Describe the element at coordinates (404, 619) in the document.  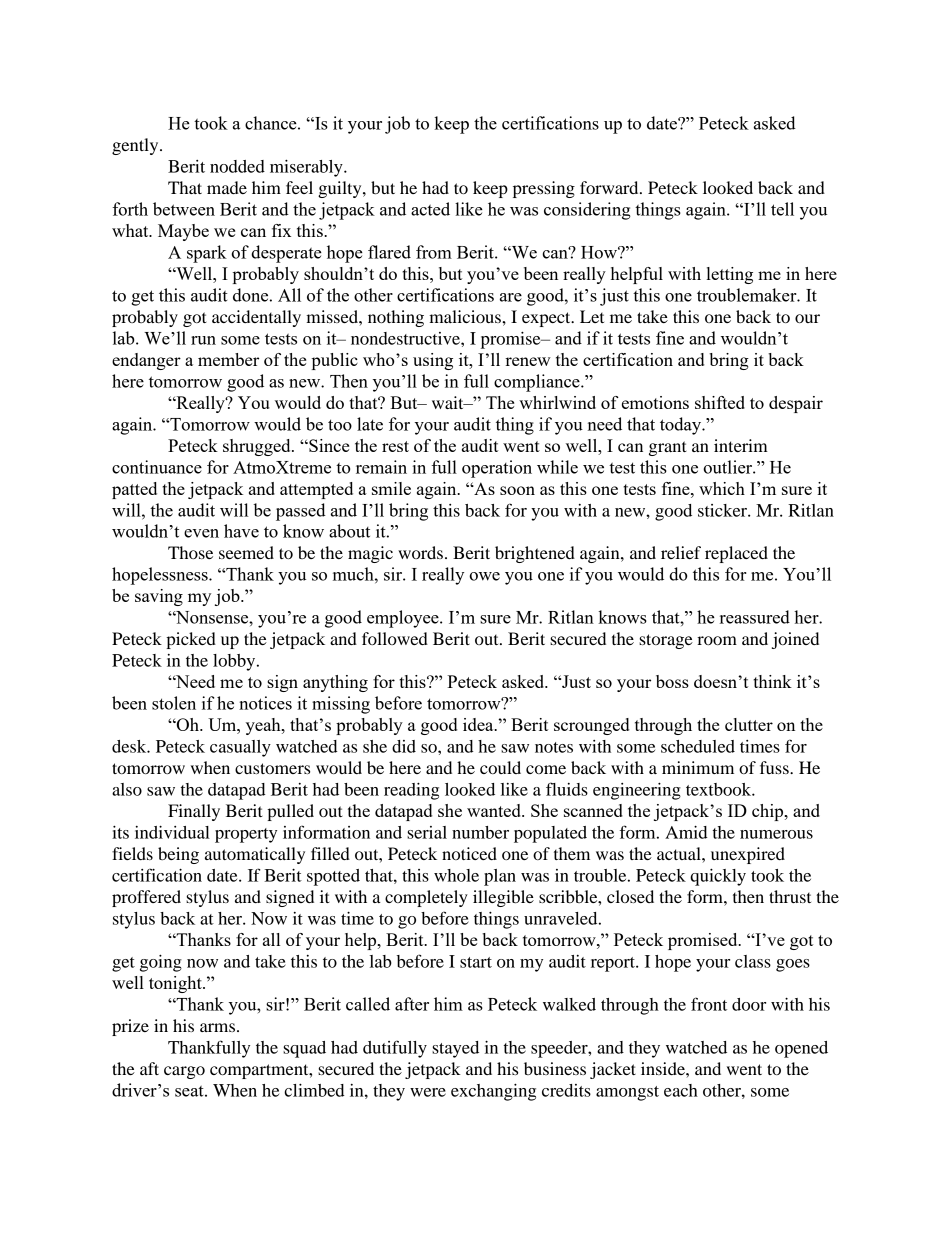
I see `employee` at that location.
